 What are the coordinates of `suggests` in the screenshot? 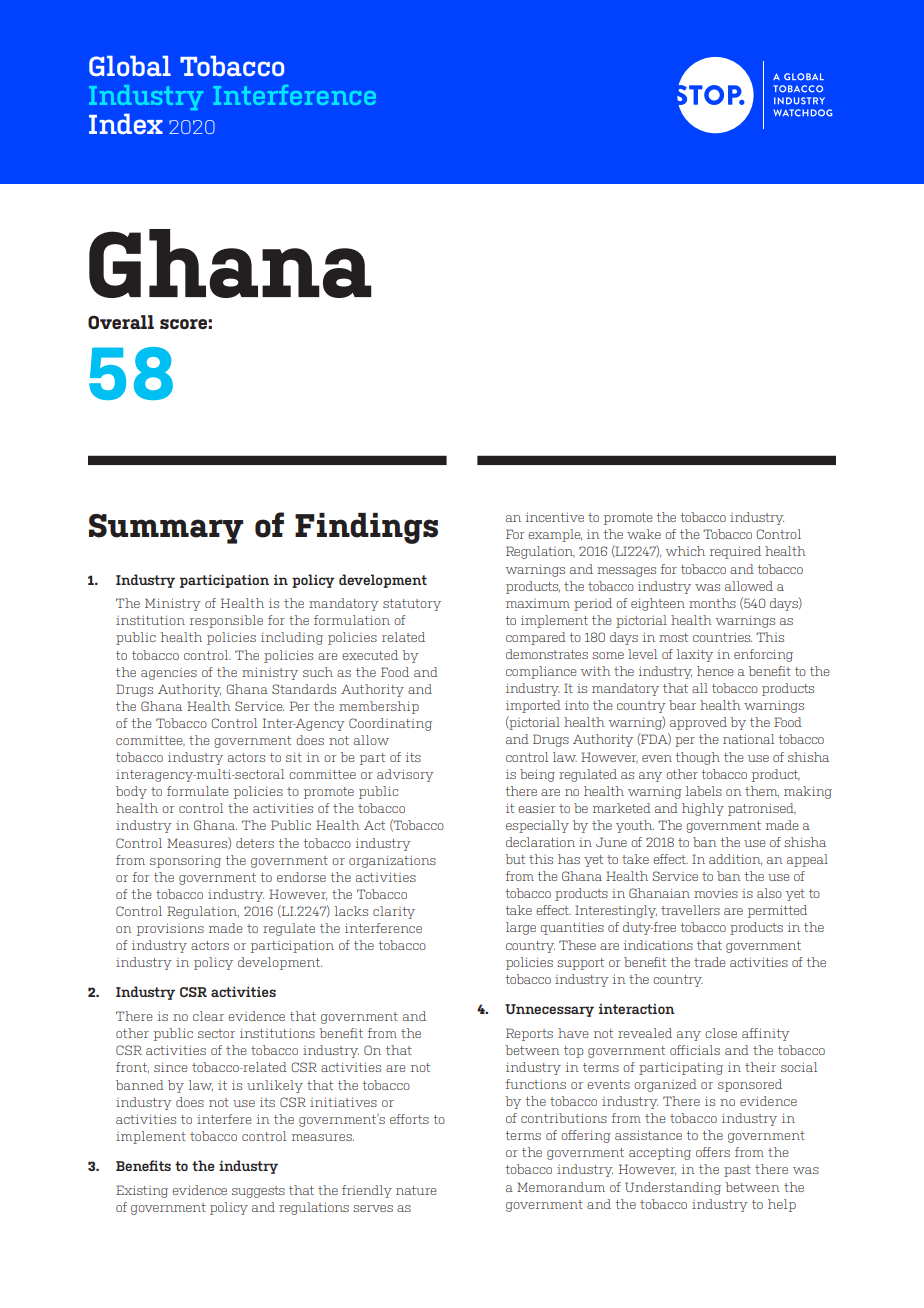 It's located at (258, 1192).
